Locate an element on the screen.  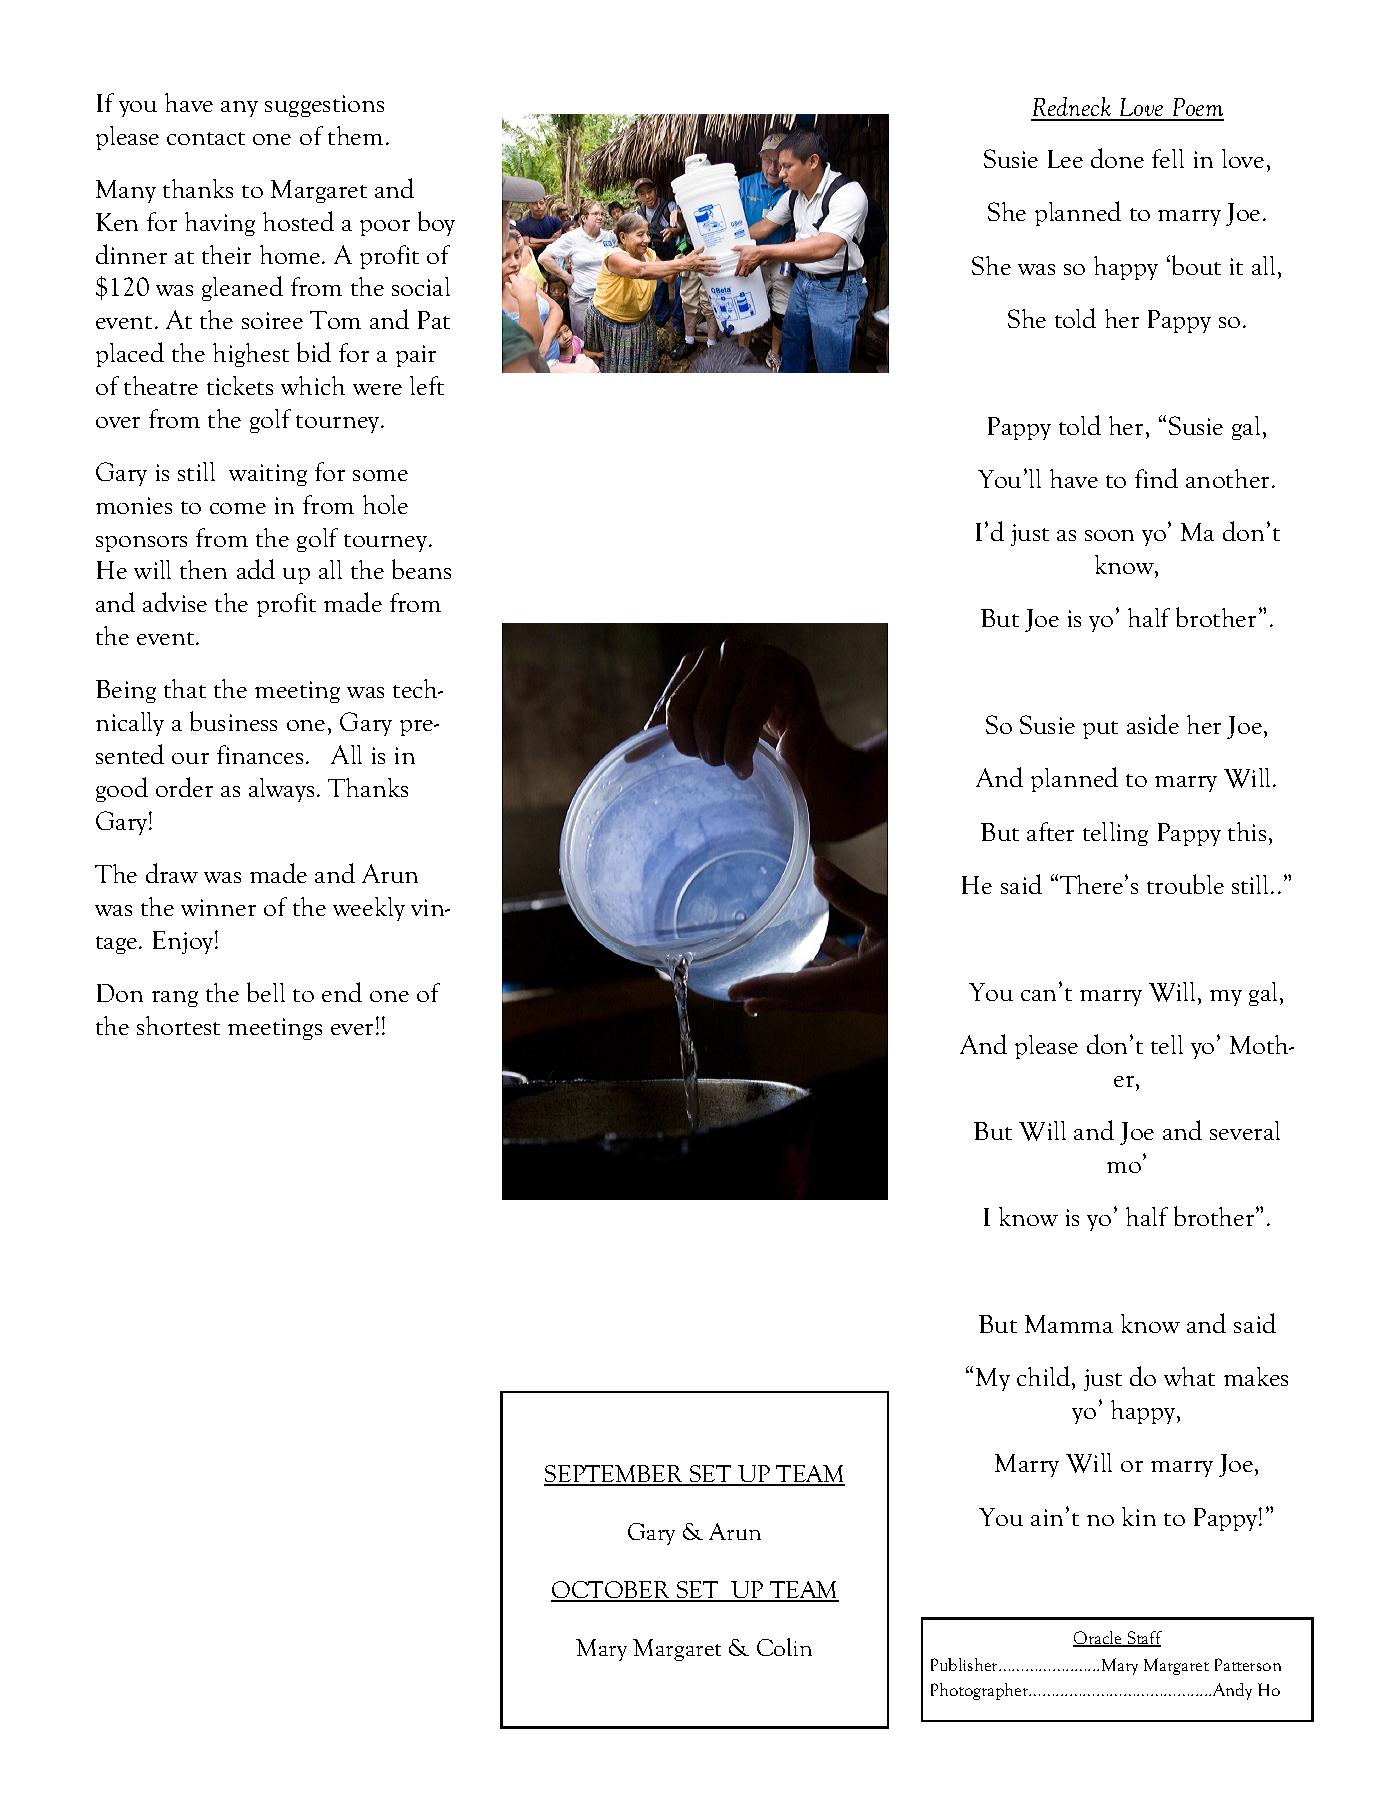
weekly is located at coordinates (369, 909).
